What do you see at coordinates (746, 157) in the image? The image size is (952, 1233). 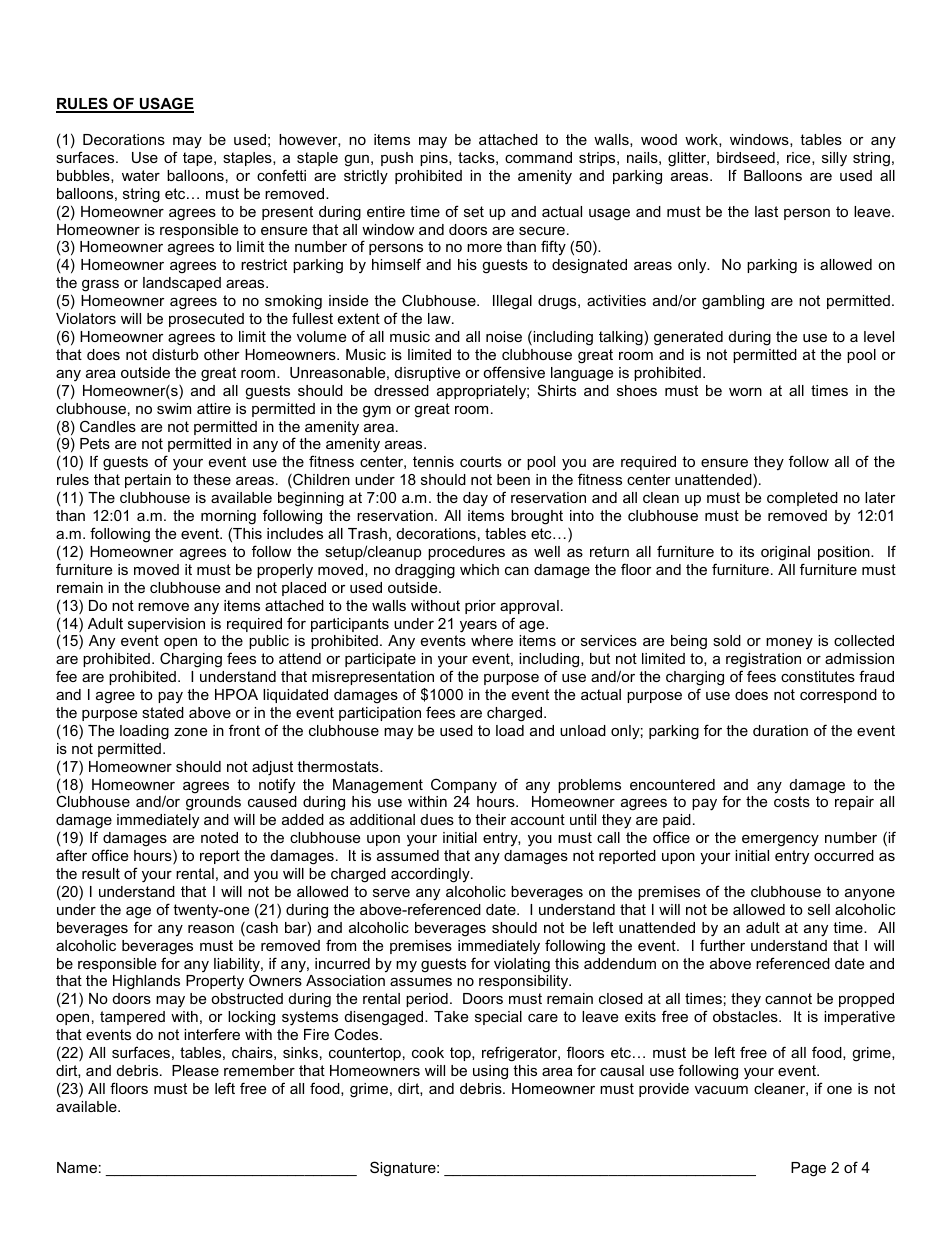 I see `birdseed` at bounding box center [746, 157].
